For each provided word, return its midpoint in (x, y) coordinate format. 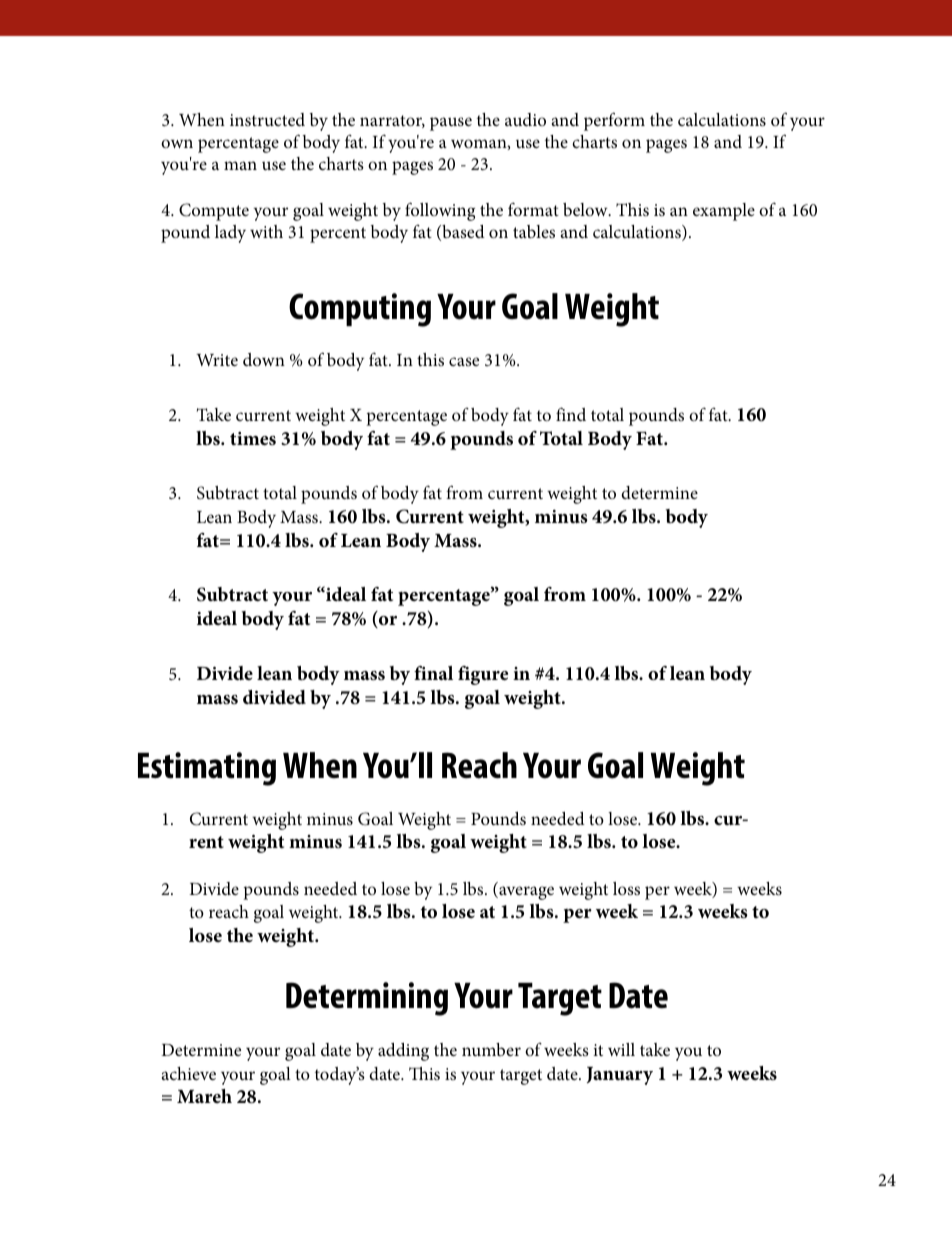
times (253, 439)
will (621, 1049)
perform (614, 121)
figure (483, 675)
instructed (267, 119)
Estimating (207, 769)
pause (451, 124)
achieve (189, 1073)
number (491, 1049)
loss (626, 888)
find (571, 414)
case (464, 361)
